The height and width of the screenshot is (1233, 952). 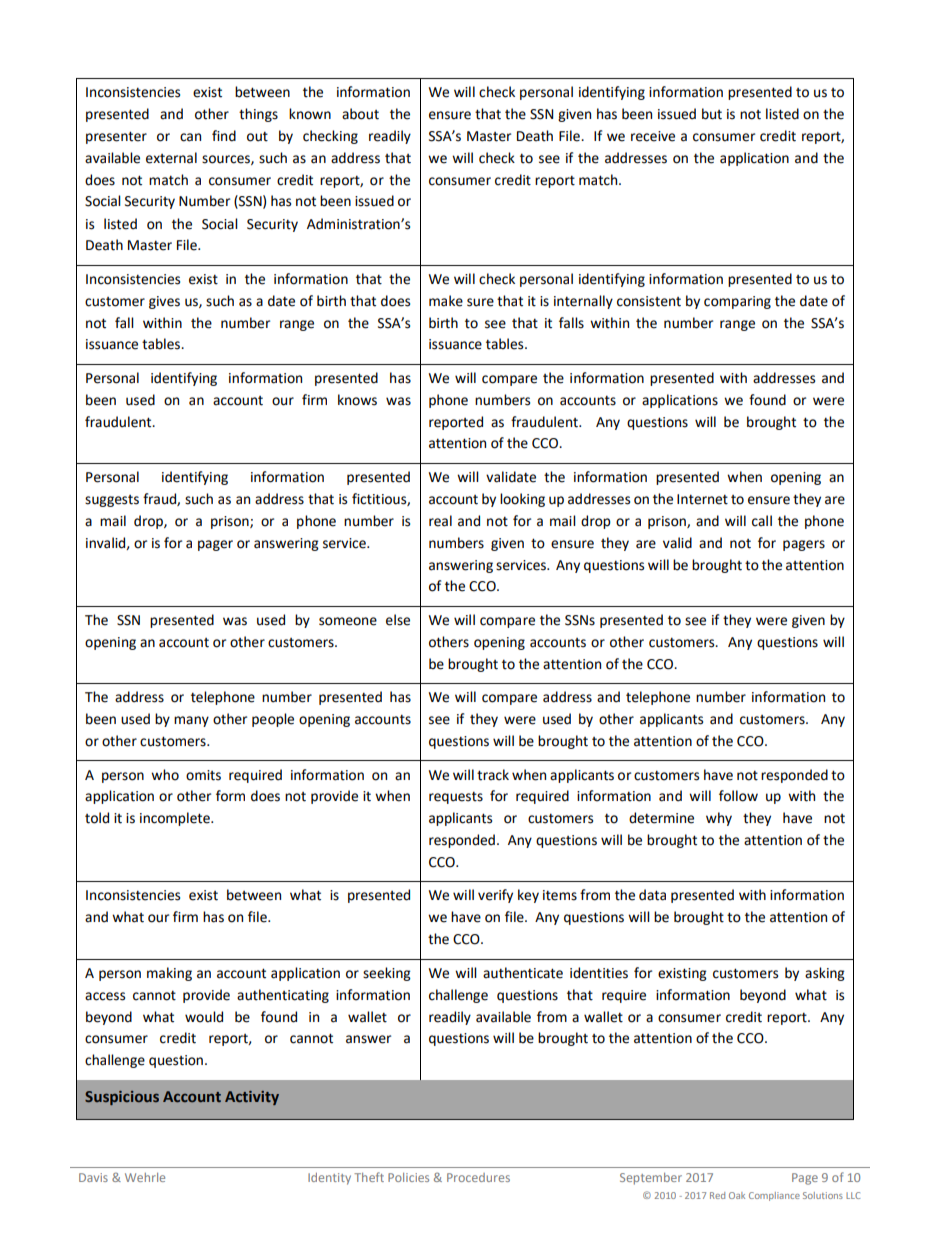 What do you see at coordinates (522, 500) in the screenshot?
I see `looking` at bounding box center [522, 500].
